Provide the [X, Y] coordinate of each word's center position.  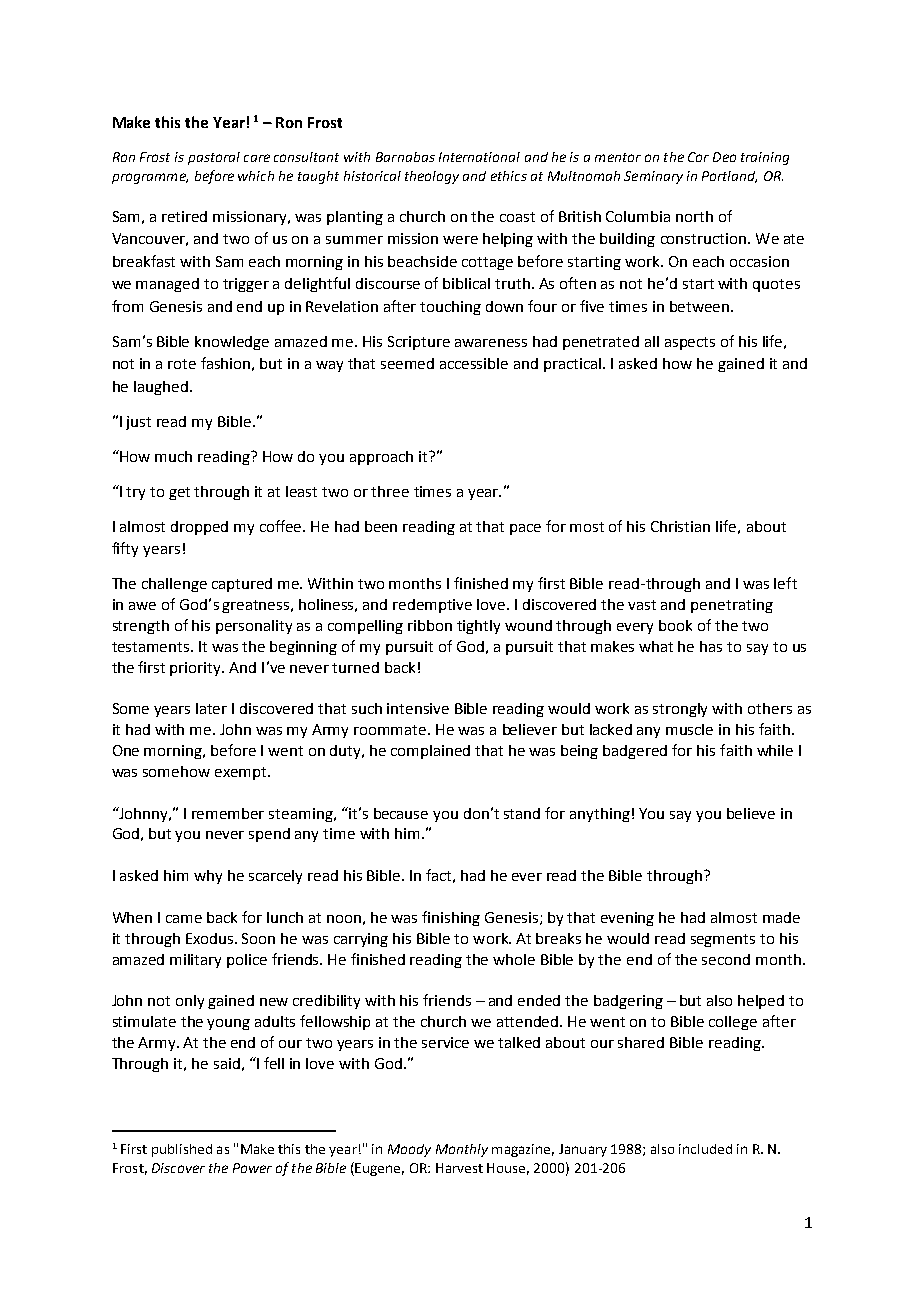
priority [197, 669]
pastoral [214, 158]
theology [432, 177]
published [182, 1150]
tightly [478, 627]
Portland [729, 177]
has [711, 646]
